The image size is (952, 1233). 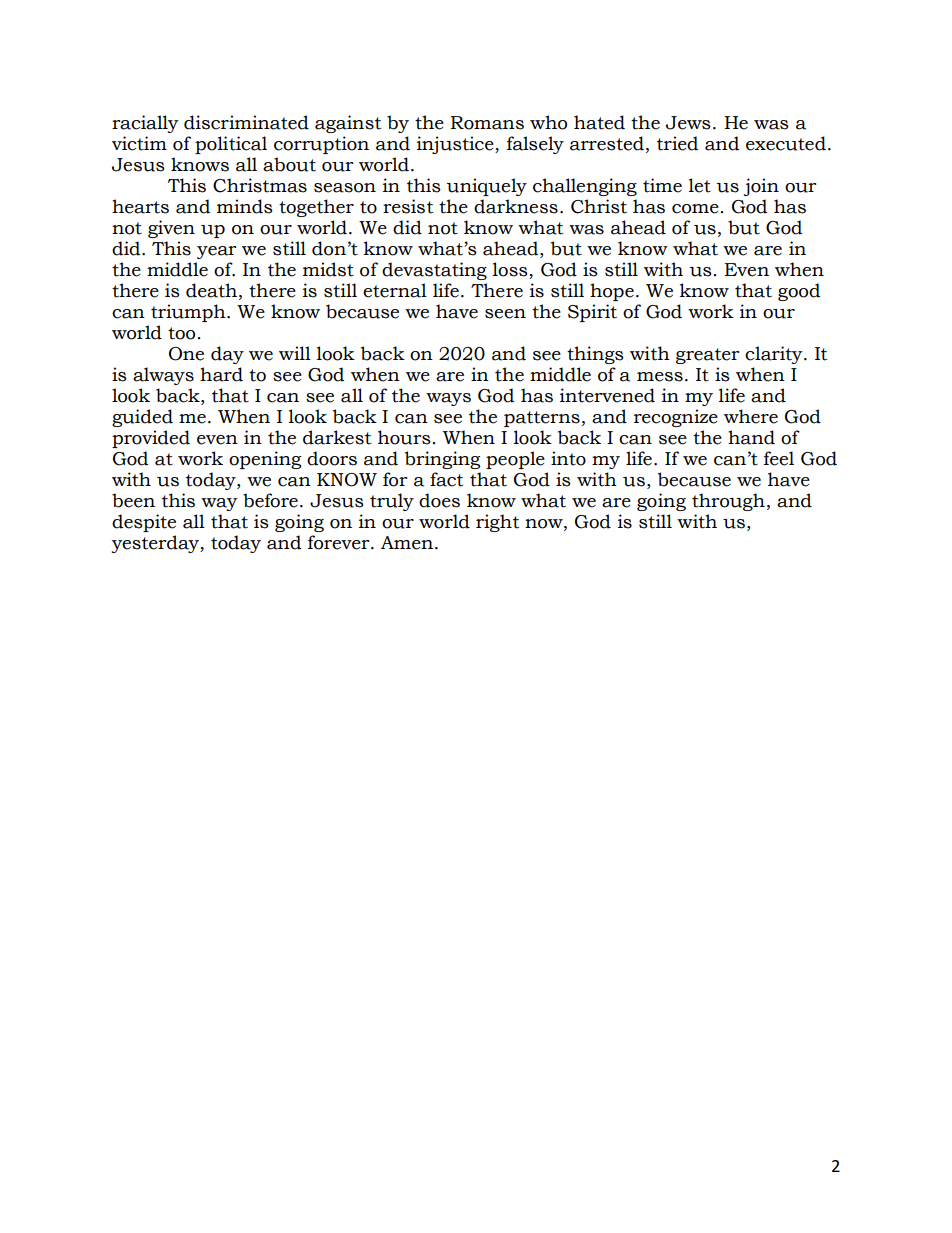 What do you see at coordinates (144, 523) in the page?
I see `despite` at bounding box center [144, 523].
